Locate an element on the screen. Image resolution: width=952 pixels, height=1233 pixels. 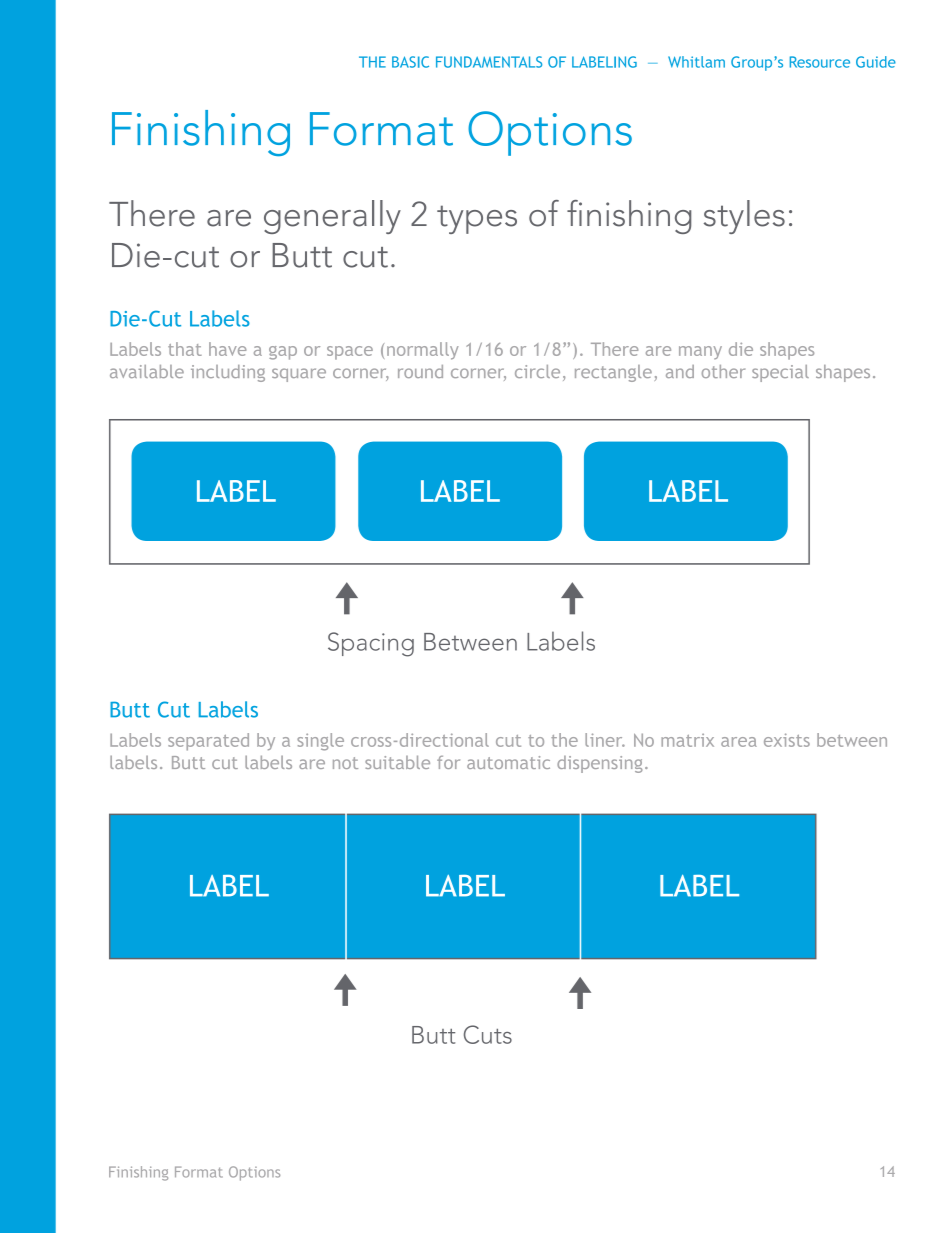
Resource is located at coordinates (820, 62).
